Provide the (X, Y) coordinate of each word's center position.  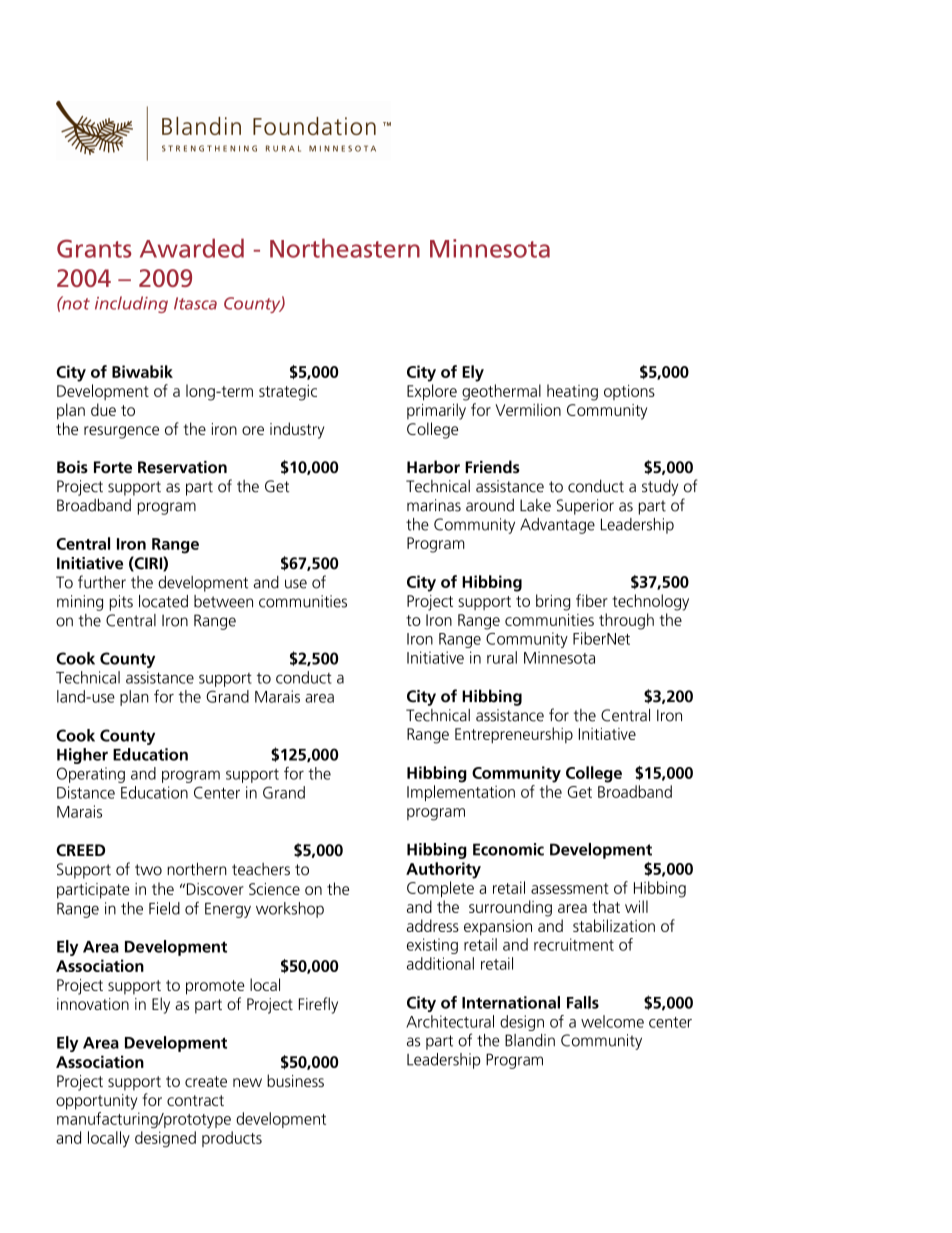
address (433, 925)
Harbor (433, 466)
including (131, 304)
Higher (82, 756)
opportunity (96, 1102)
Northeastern (345, 248)
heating (572, 392)
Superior (585, 507)
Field (164, 908)
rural (502, 657)
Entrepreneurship (514, 735)
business (295, 1080)
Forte (113, 467)
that (606, 906)
